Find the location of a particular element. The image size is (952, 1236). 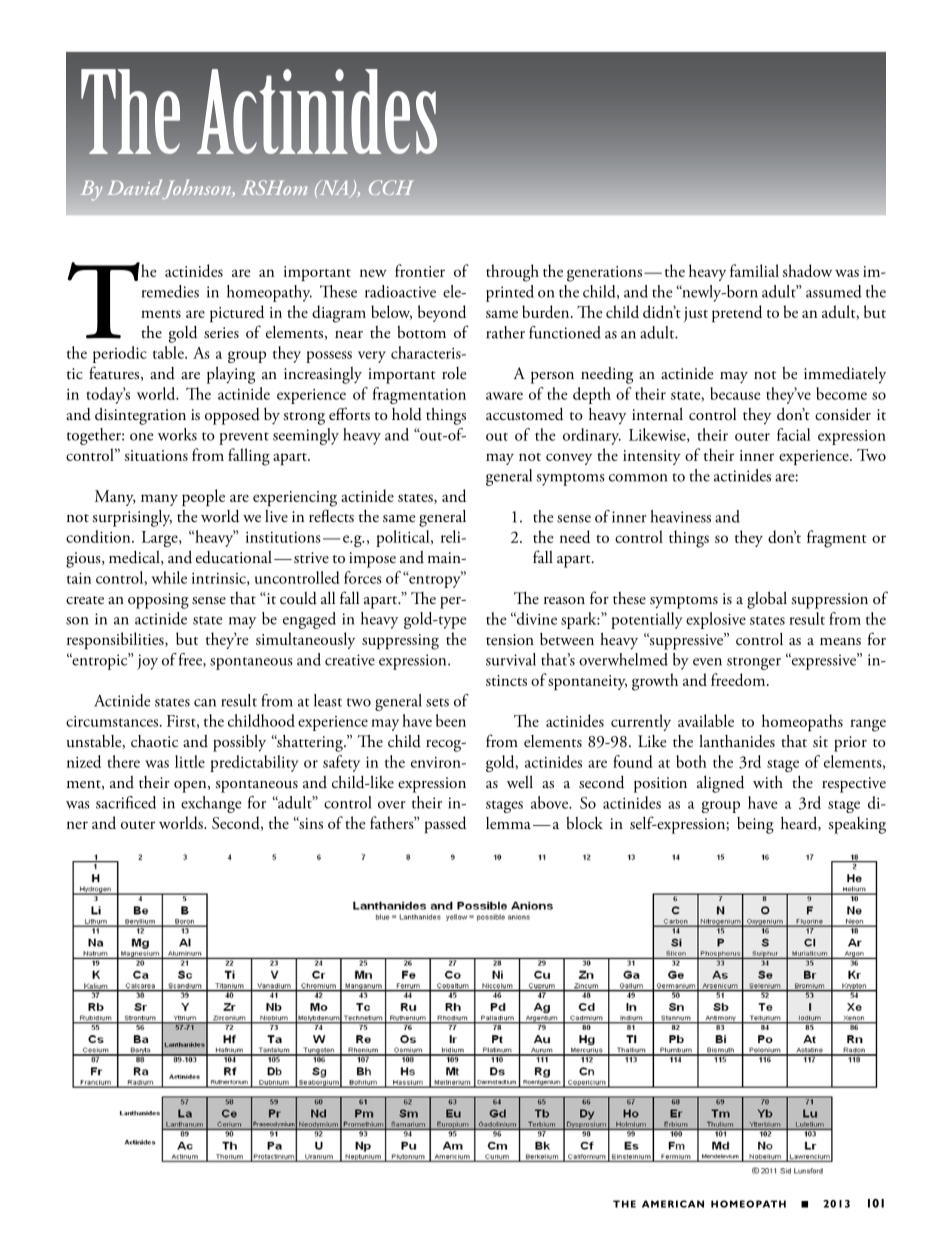

familial is located at coordinates (754, 270).
